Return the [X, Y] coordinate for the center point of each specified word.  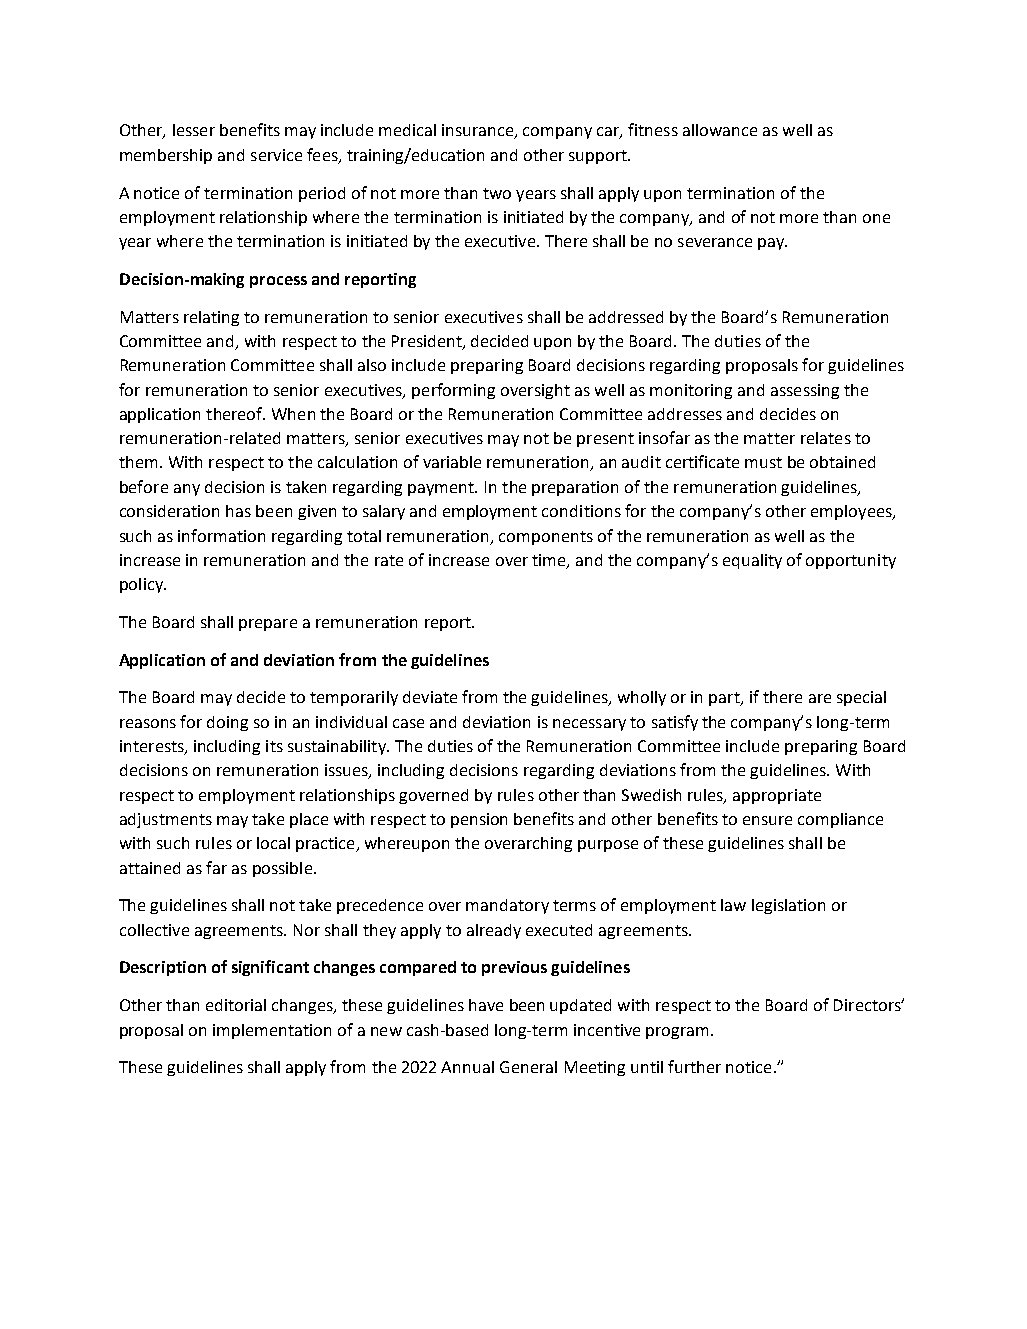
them [138, 462]
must [763, 462]
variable [452, 462]
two [497, 193]
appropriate [777, 796]
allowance [720, 130]
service [276, 155]
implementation [272, 1031]
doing [227, 723]
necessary [589, 725]
